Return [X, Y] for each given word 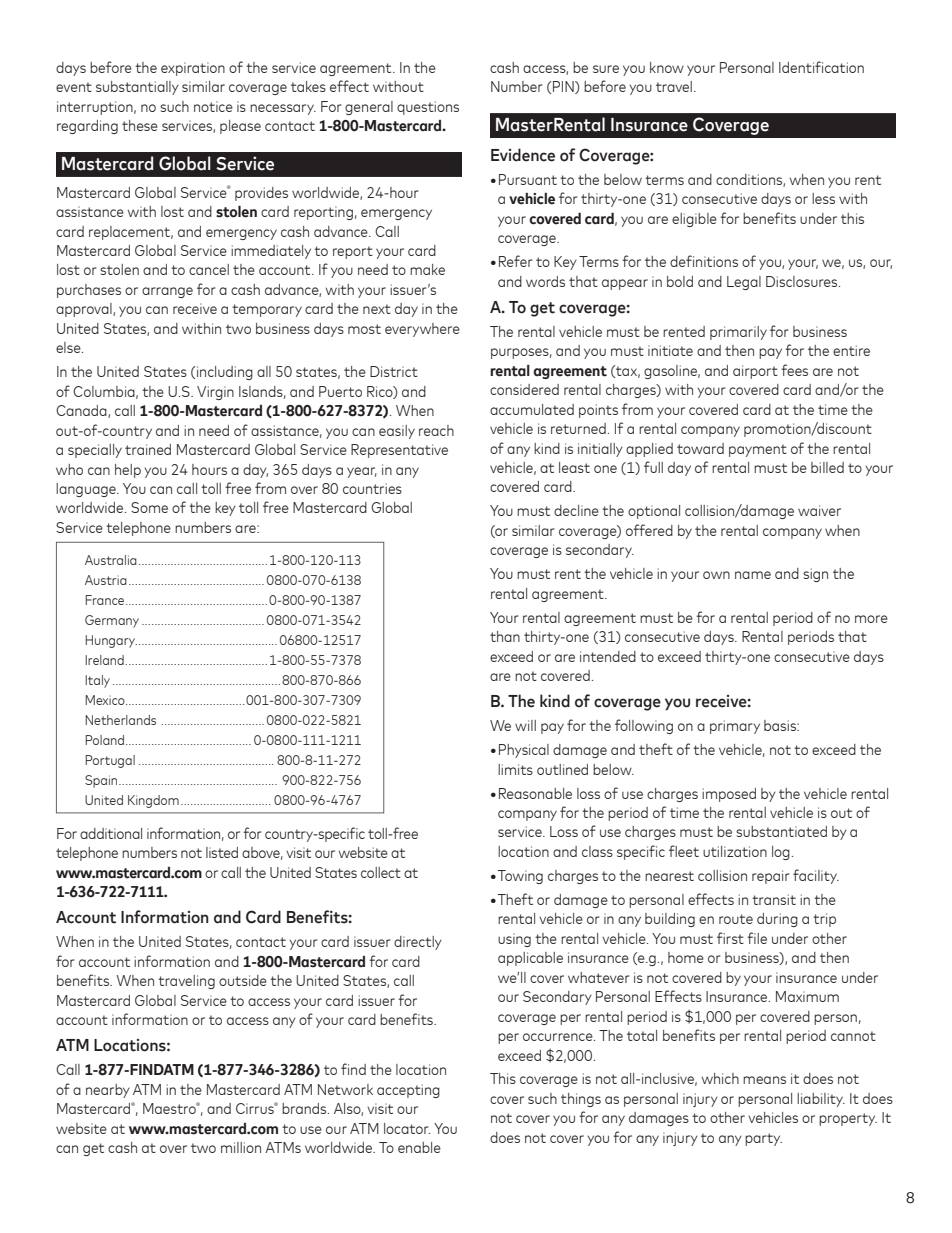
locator [407, 1128]
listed [222, 852]
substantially [137, 88]
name [753, 575]
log [781, 853]
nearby [108, 1091]
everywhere [422, 330]
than [505, 636]
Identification [821, 67]
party [763, 1139]
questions [428, 108]
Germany [112, 621]
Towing [520, 877]
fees [794, 370]
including [225, 373]
